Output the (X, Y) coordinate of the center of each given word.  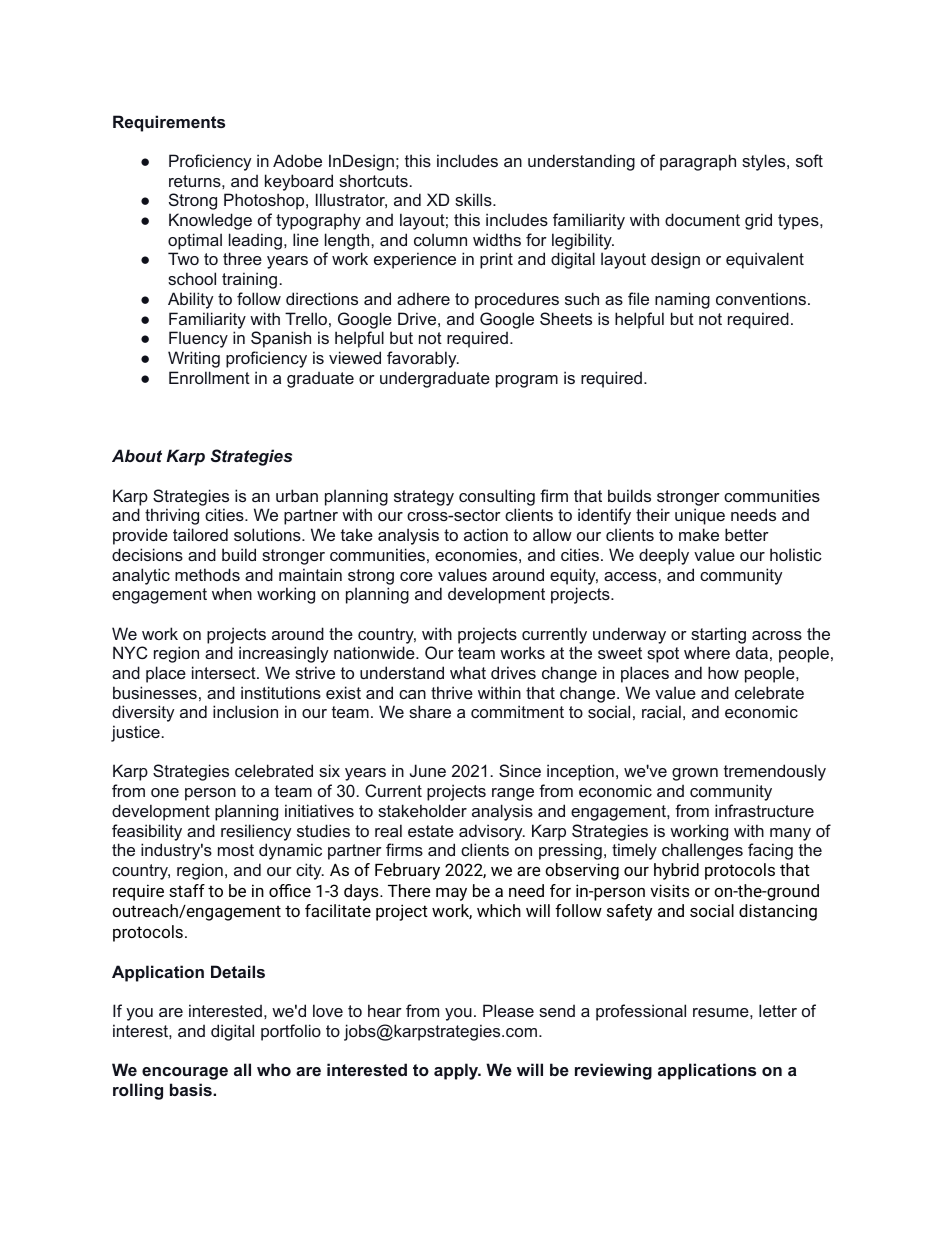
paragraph (698, 162)
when (232, 593)
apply (457, 1071)
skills (474, 199)
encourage (185, 1073)
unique (700, 516)
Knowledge (210, 221)
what (468, 672)
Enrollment (209, 377)
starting (718, 635)
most (236, 850)
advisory (492, 832)
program (527, 381)
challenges (702, 851)
